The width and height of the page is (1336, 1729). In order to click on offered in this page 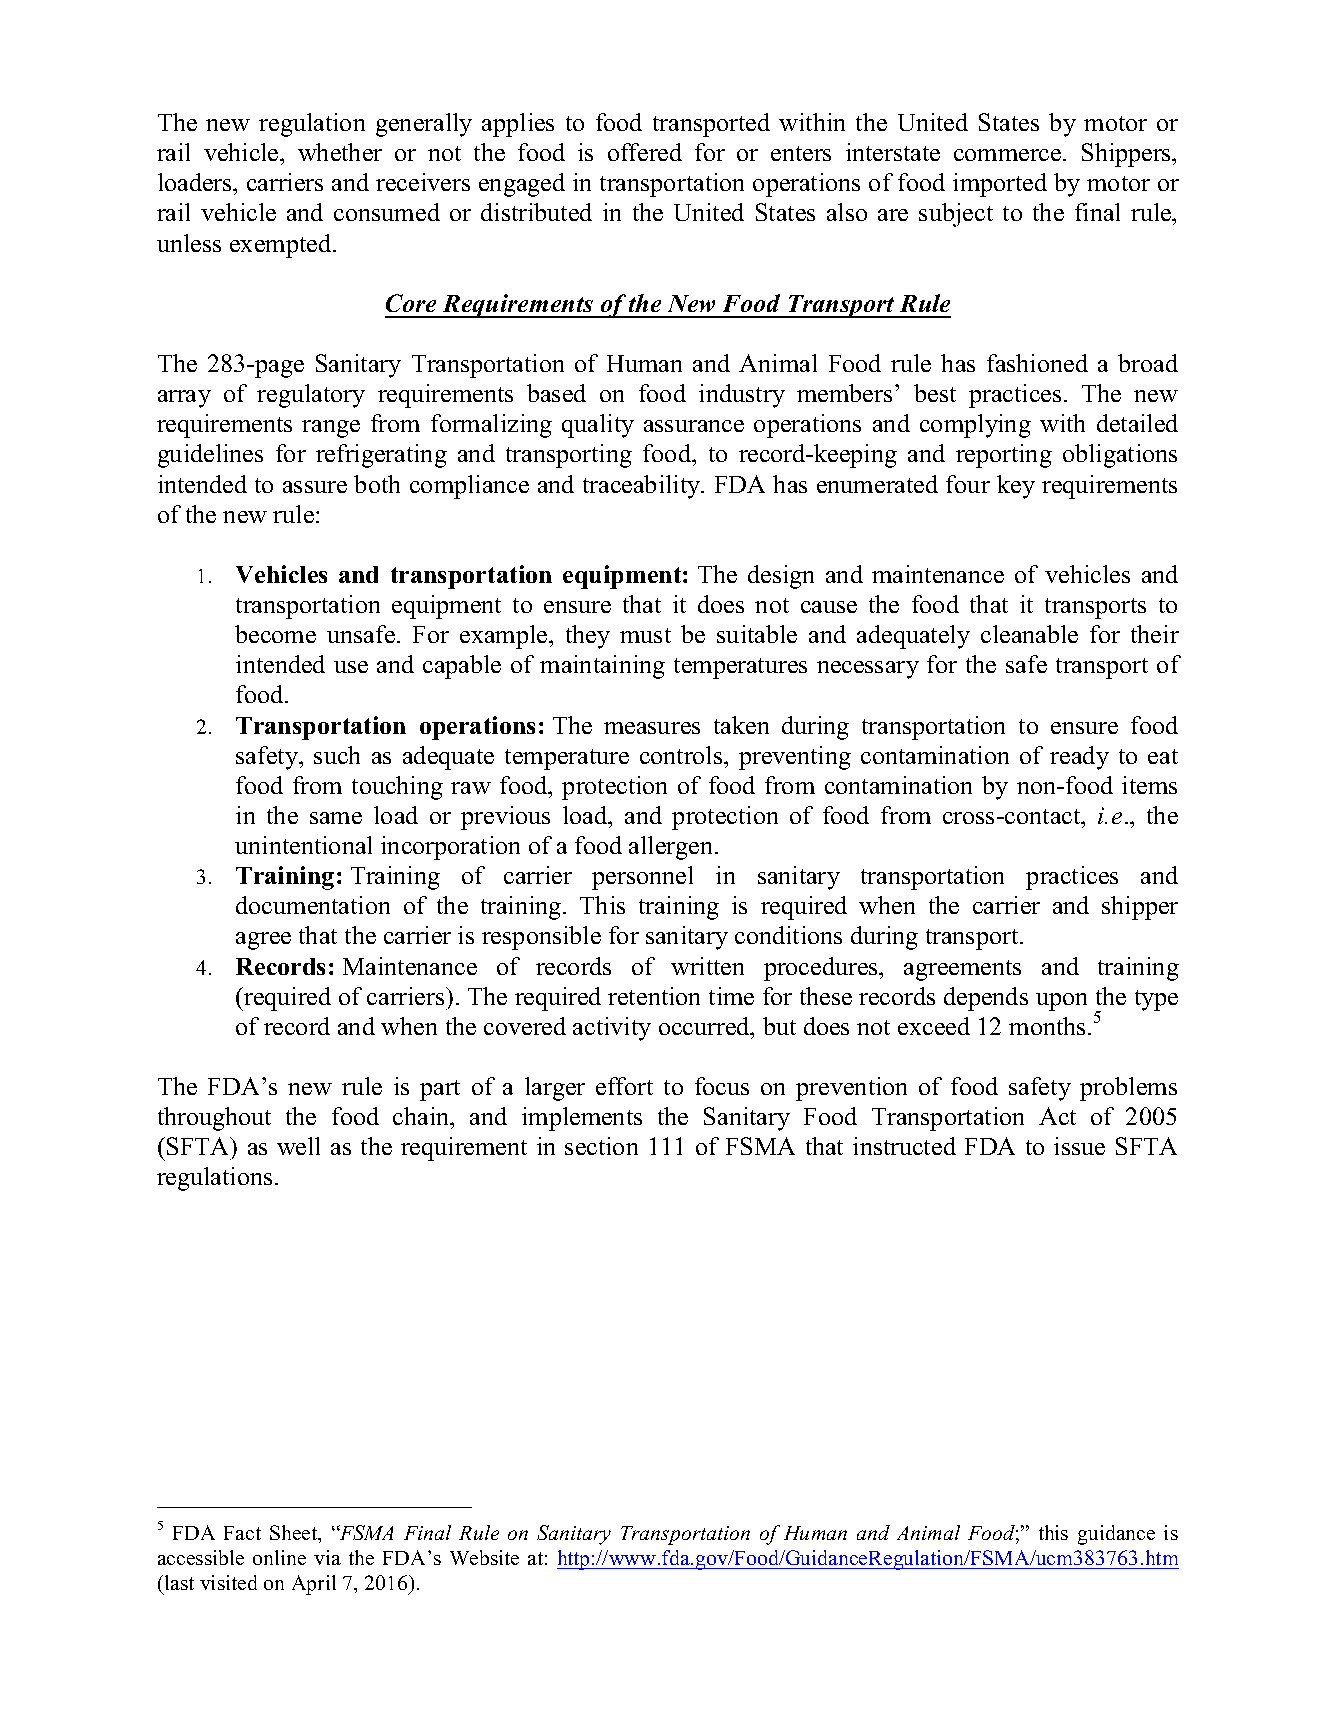, I will do `click(645, 152)`.
